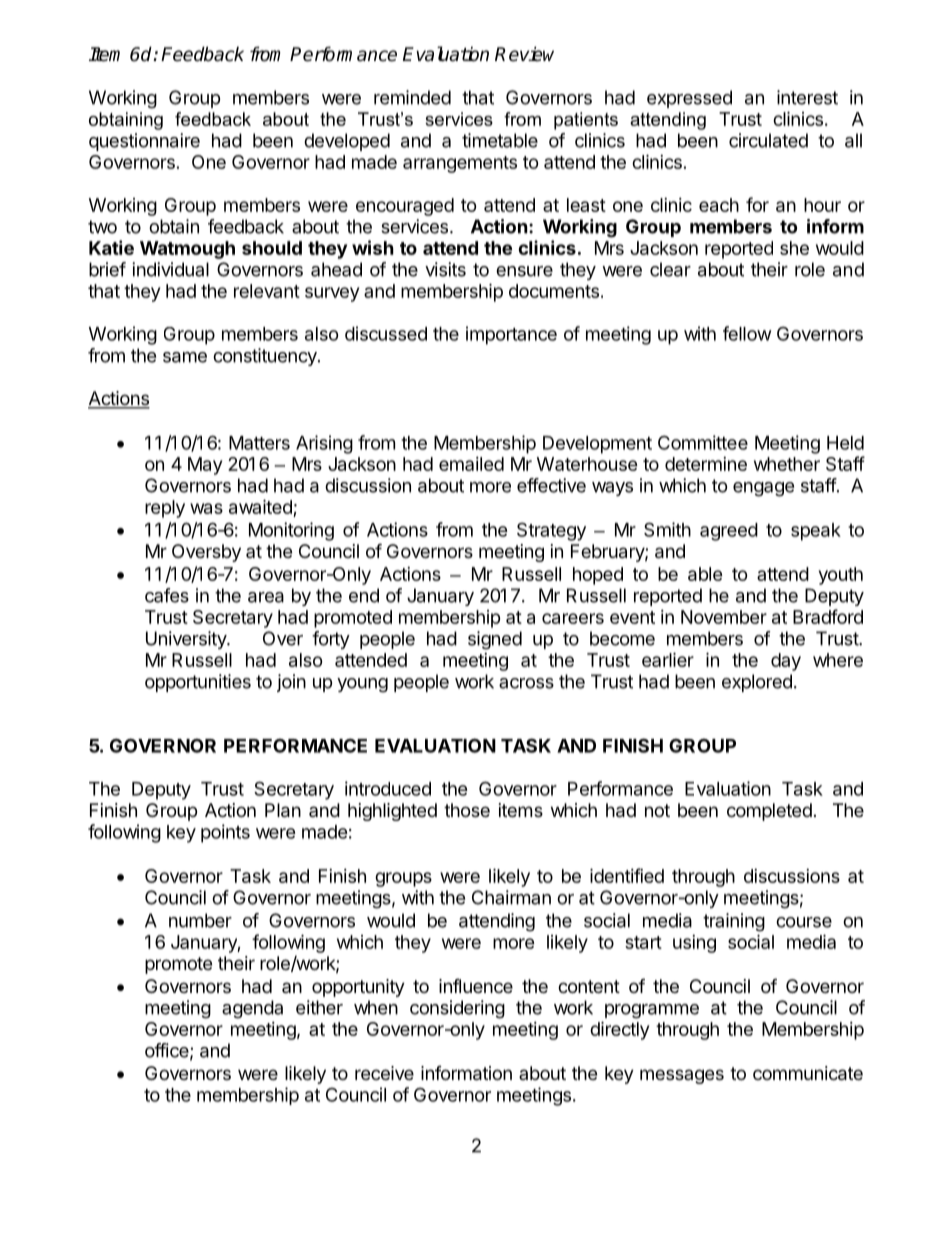 This screenshot has width=952, height=1233. What do you see at coordinates (198, 683) in the screenshot?
I see `opportunities` at bounding box center [198, 683].
